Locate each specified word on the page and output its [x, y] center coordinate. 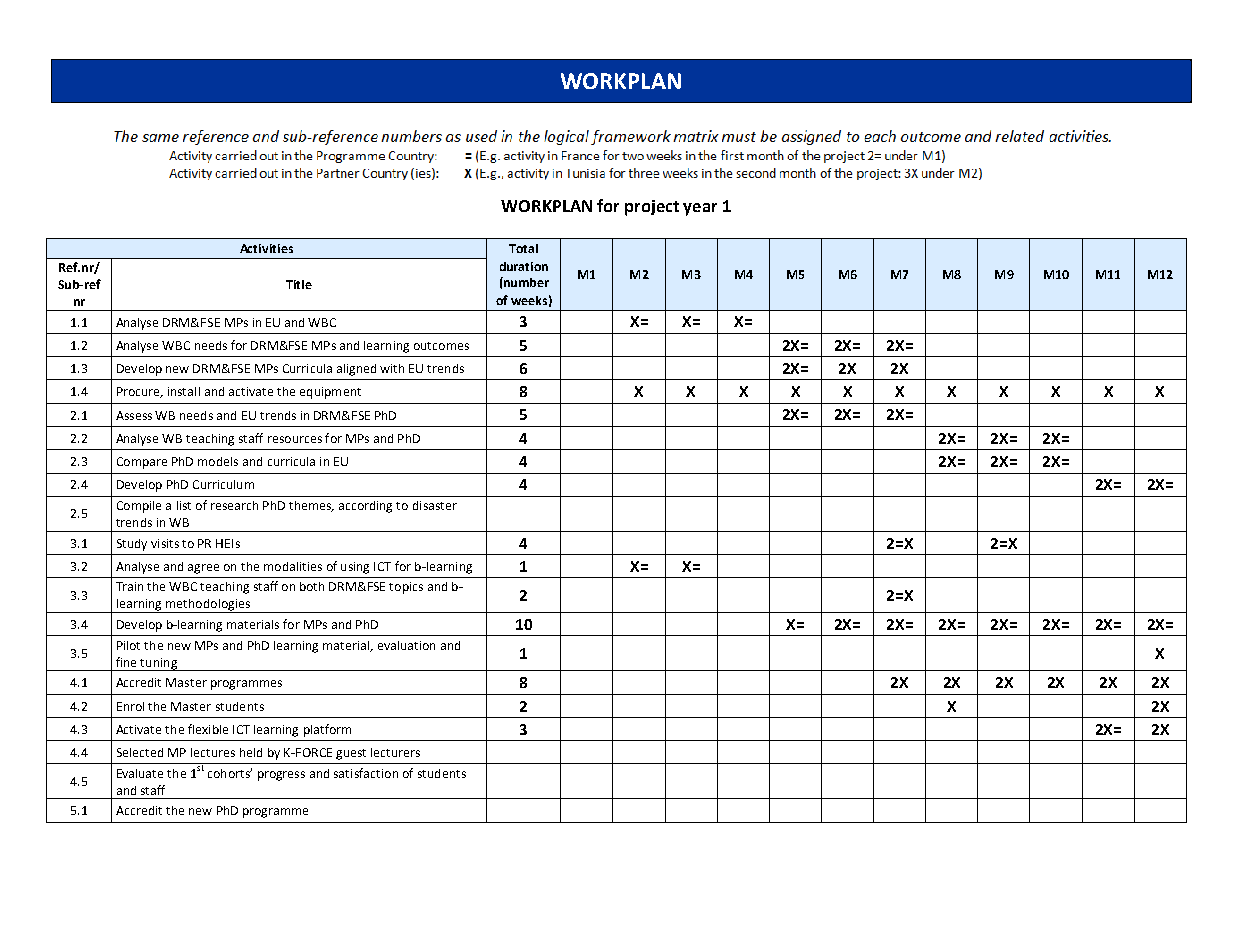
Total [523, 248]
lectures [213, 752]
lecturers [395, 752]
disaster [435, 505]
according [365, 507]
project [652, 208]
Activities [266, 248]
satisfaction [366, 773]
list [184, 505]
